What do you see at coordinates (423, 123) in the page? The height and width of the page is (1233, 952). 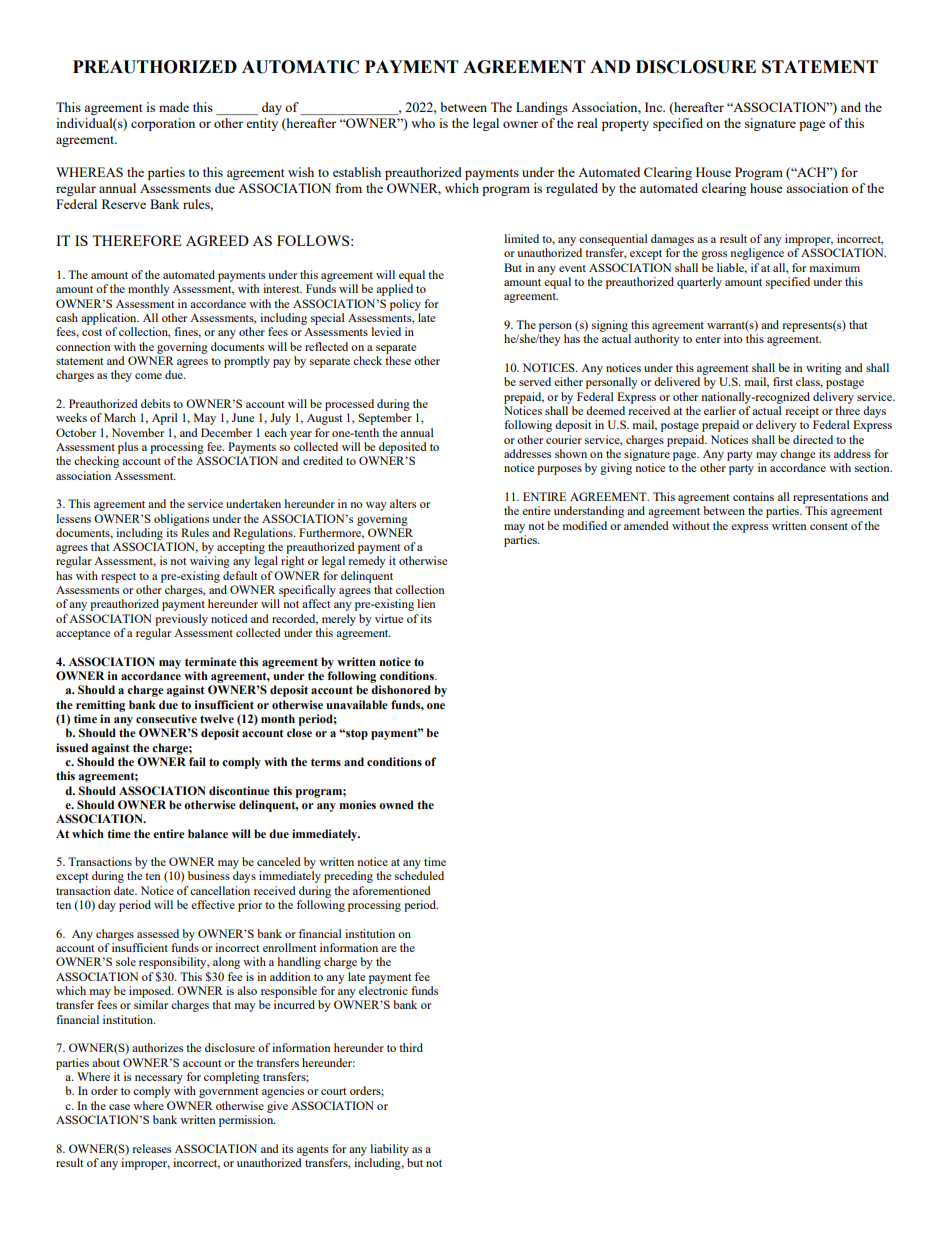 I see `who` at bounding box center [423, 123].
